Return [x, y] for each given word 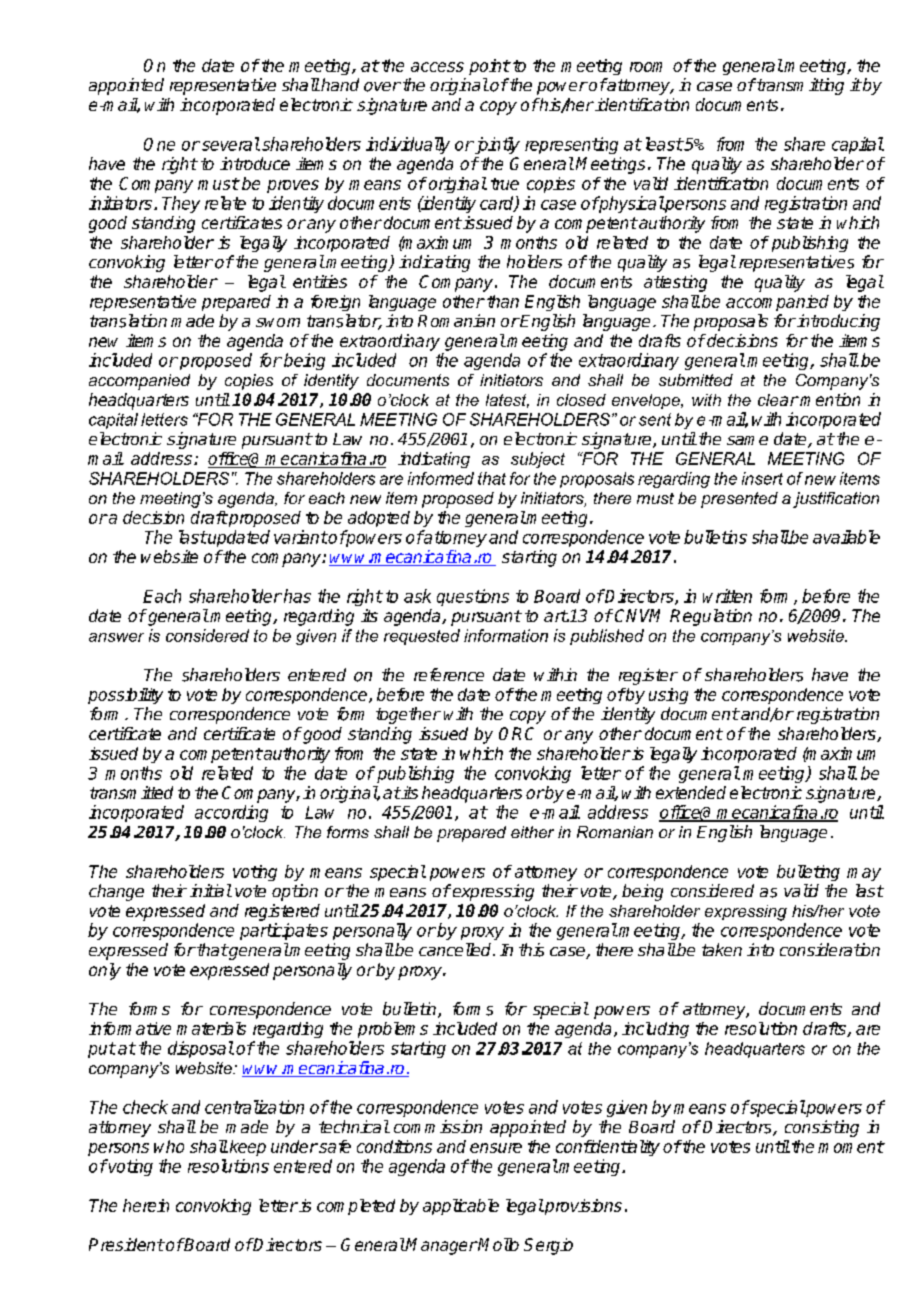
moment [851, 1147]
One [159, 144]
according [231, 813]
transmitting [799, 86]
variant [301, 537]
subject [538, 460]
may [864, 874]
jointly [496, 145]
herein [146, 1205]
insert [762, 478]
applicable [461, 1207]
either [532, 832]
